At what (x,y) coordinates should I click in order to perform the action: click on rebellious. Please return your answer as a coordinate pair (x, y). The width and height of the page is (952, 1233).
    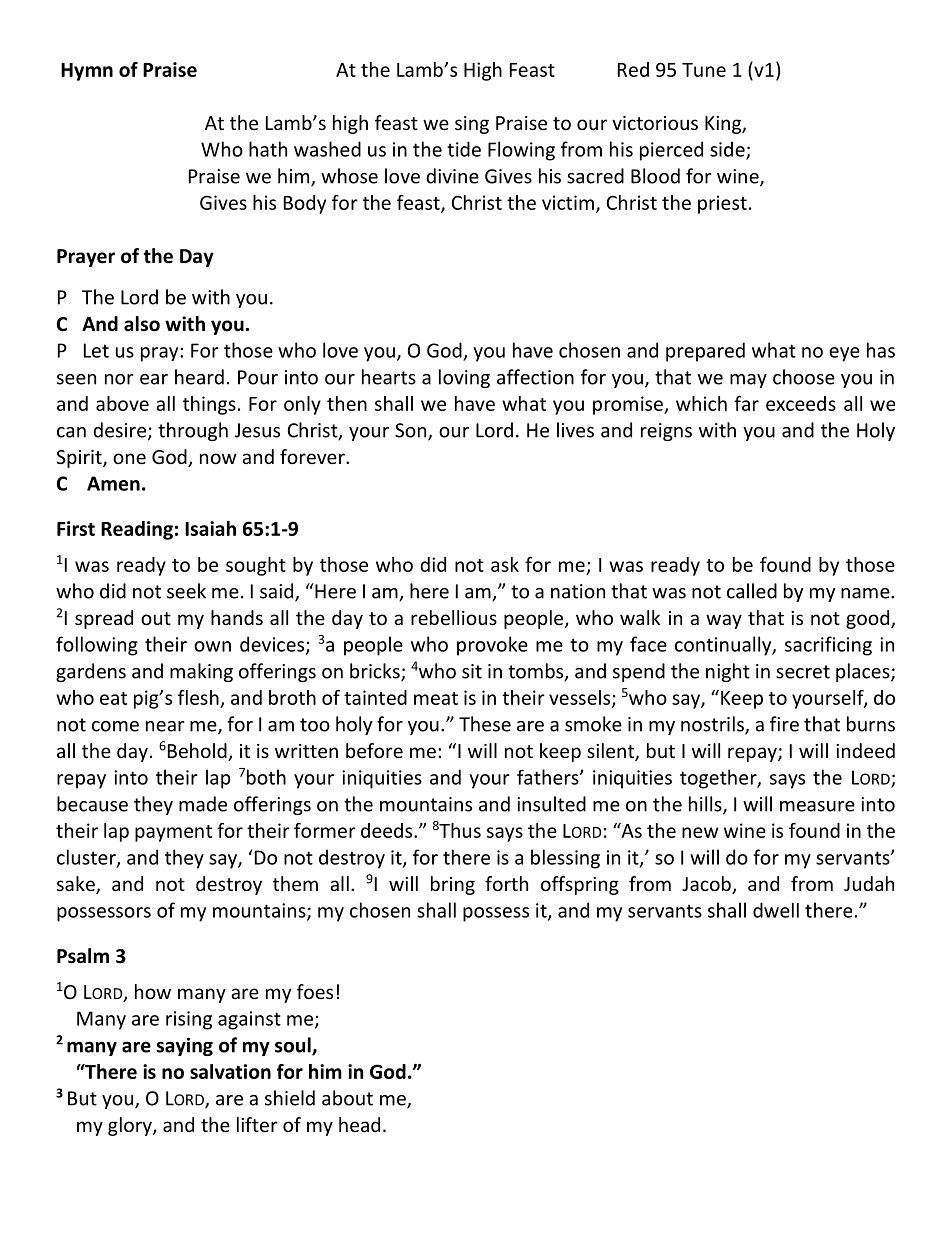
    Looking at the image, I should click on (454, 617).
